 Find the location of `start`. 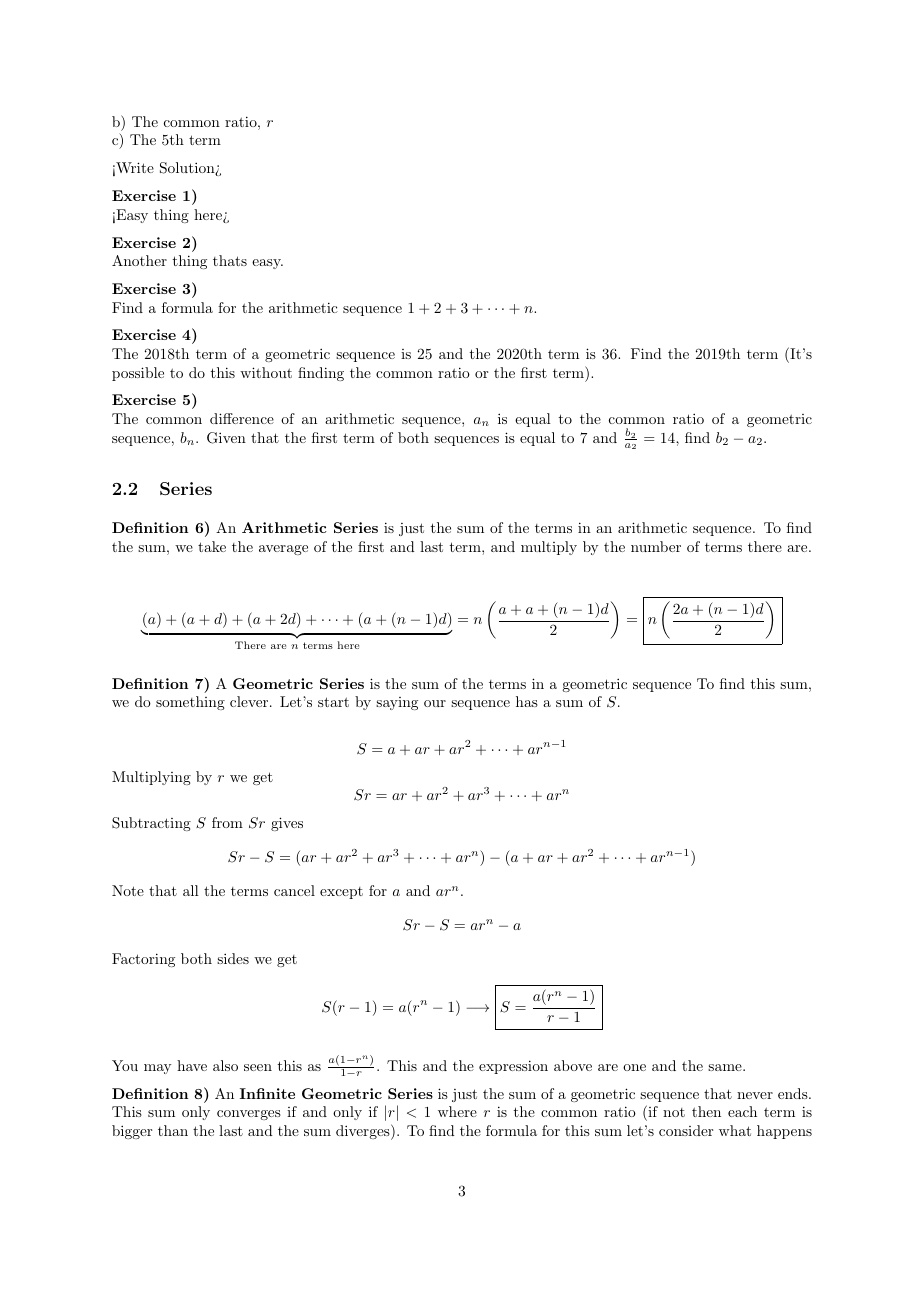

start is located at coordinates (333, 702).
